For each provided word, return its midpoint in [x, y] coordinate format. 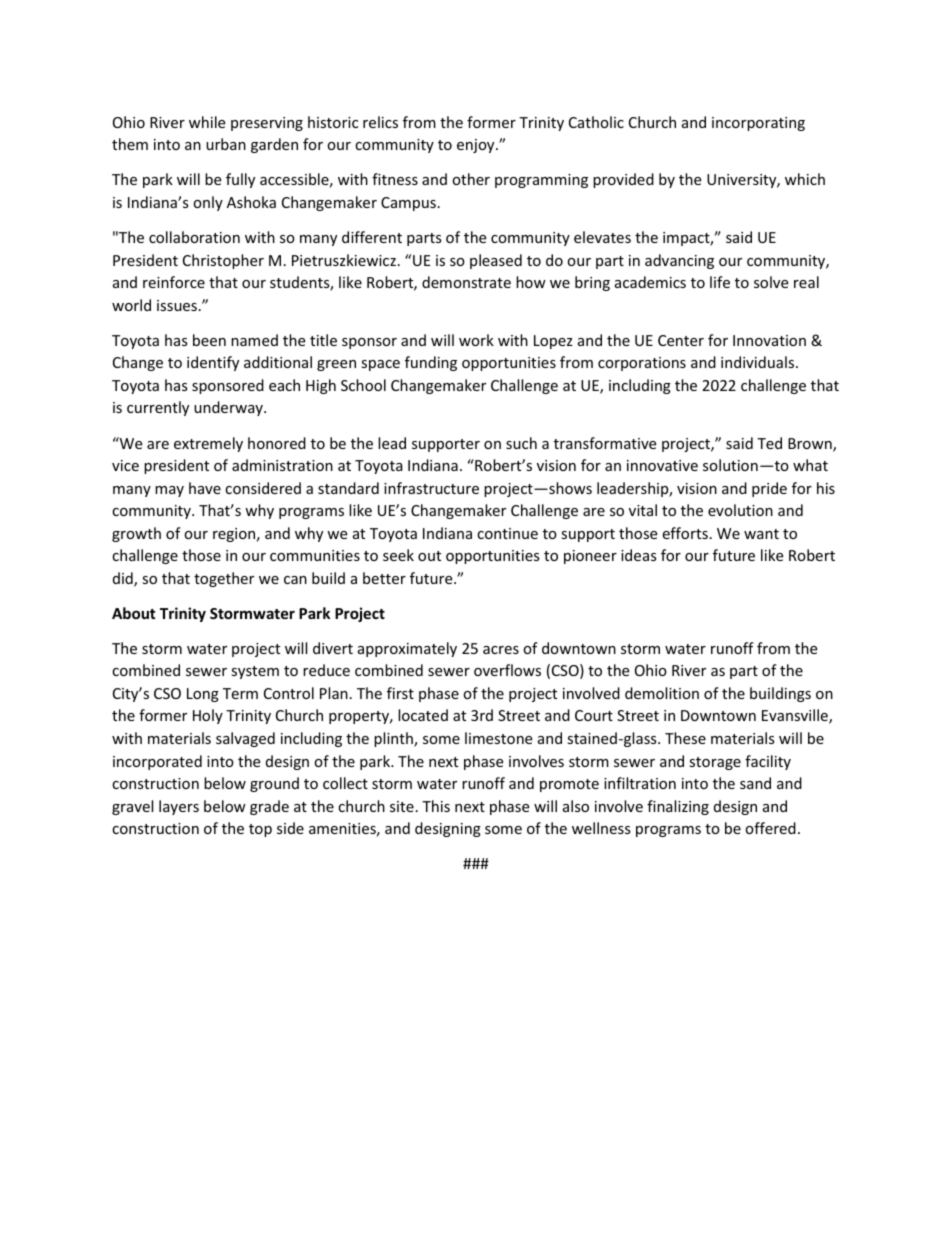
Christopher [223, 261]
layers [179, 807]
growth [136, 534]
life [720, 282]
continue [507, 533]
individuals [759, 362]
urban [226, 144]
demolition [662, 693]
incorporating [758, 124]
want [761, 534]
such [521, 443]
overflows [507, 670]
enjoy [477, 146]
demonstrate [466, 282]
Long [203, 695]
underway [229, 408]
